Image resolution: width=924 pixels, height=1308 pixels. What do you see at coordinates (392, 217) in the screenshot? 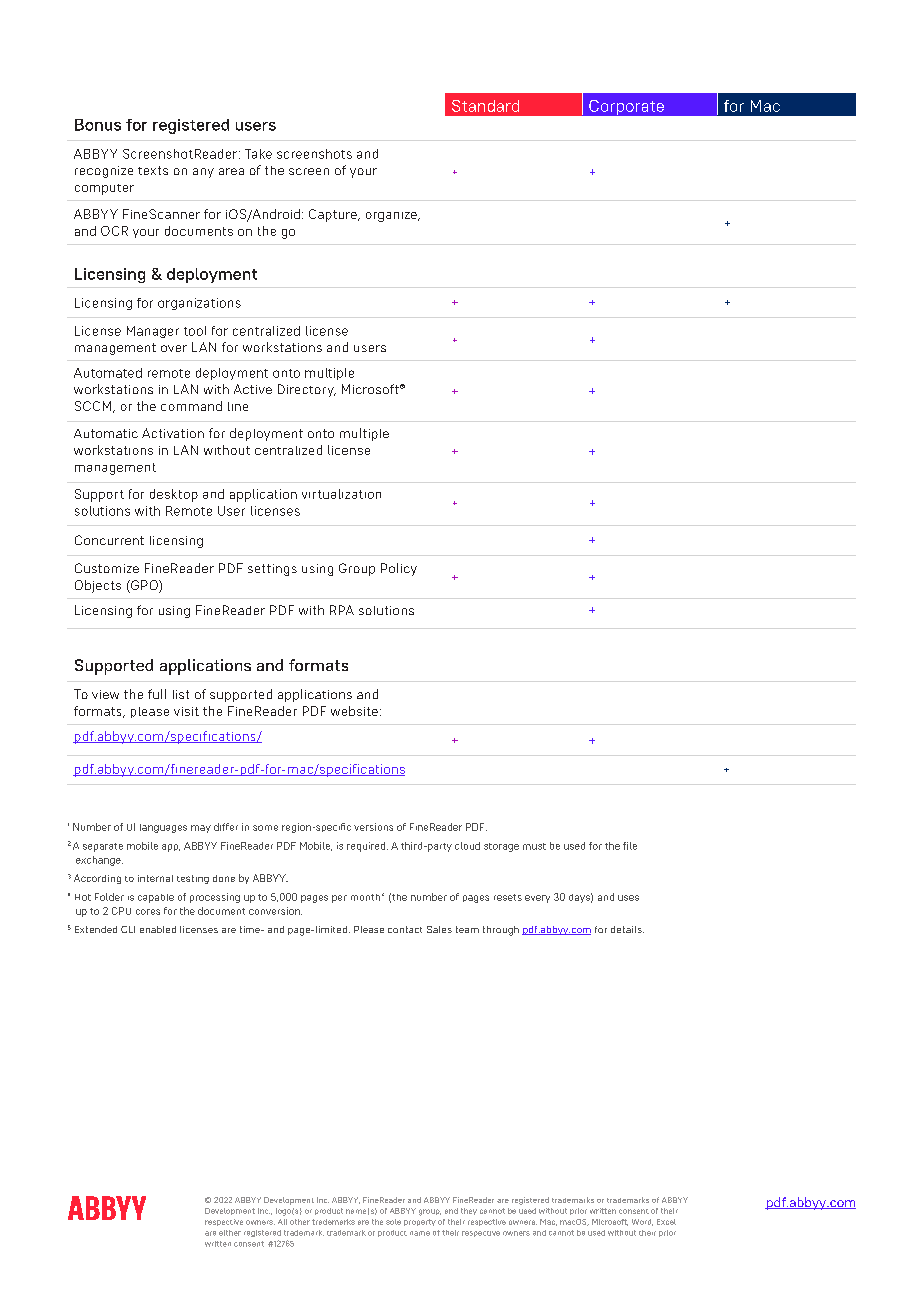
I see `organize` at bounding box center [392, 217].
